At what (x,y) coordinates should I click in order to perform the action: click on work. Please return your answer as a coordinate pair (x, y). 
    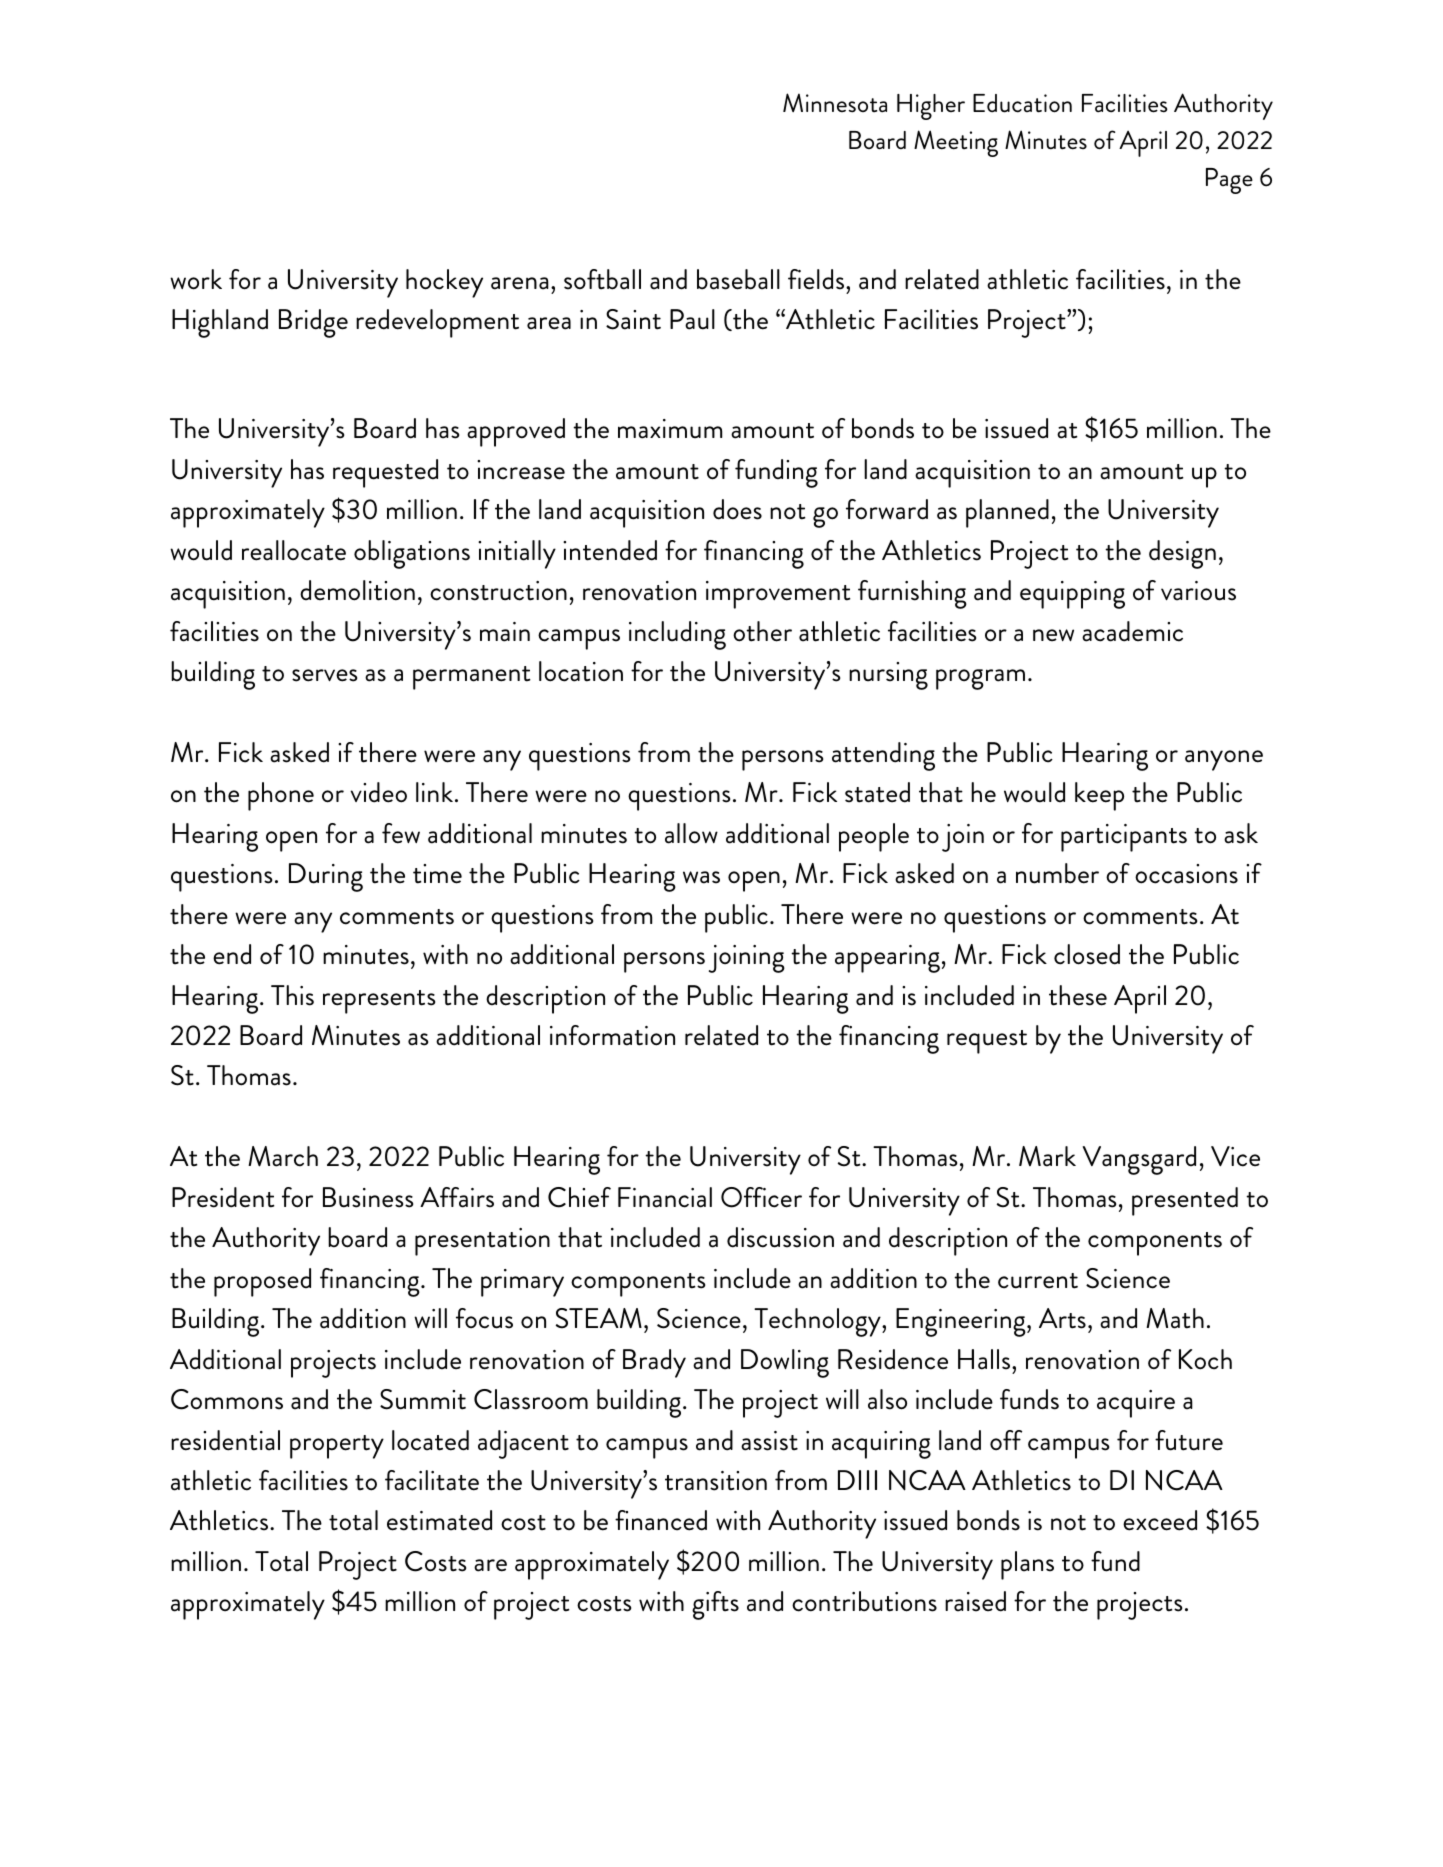
    Looking at the image, I should click on (196, 279).
